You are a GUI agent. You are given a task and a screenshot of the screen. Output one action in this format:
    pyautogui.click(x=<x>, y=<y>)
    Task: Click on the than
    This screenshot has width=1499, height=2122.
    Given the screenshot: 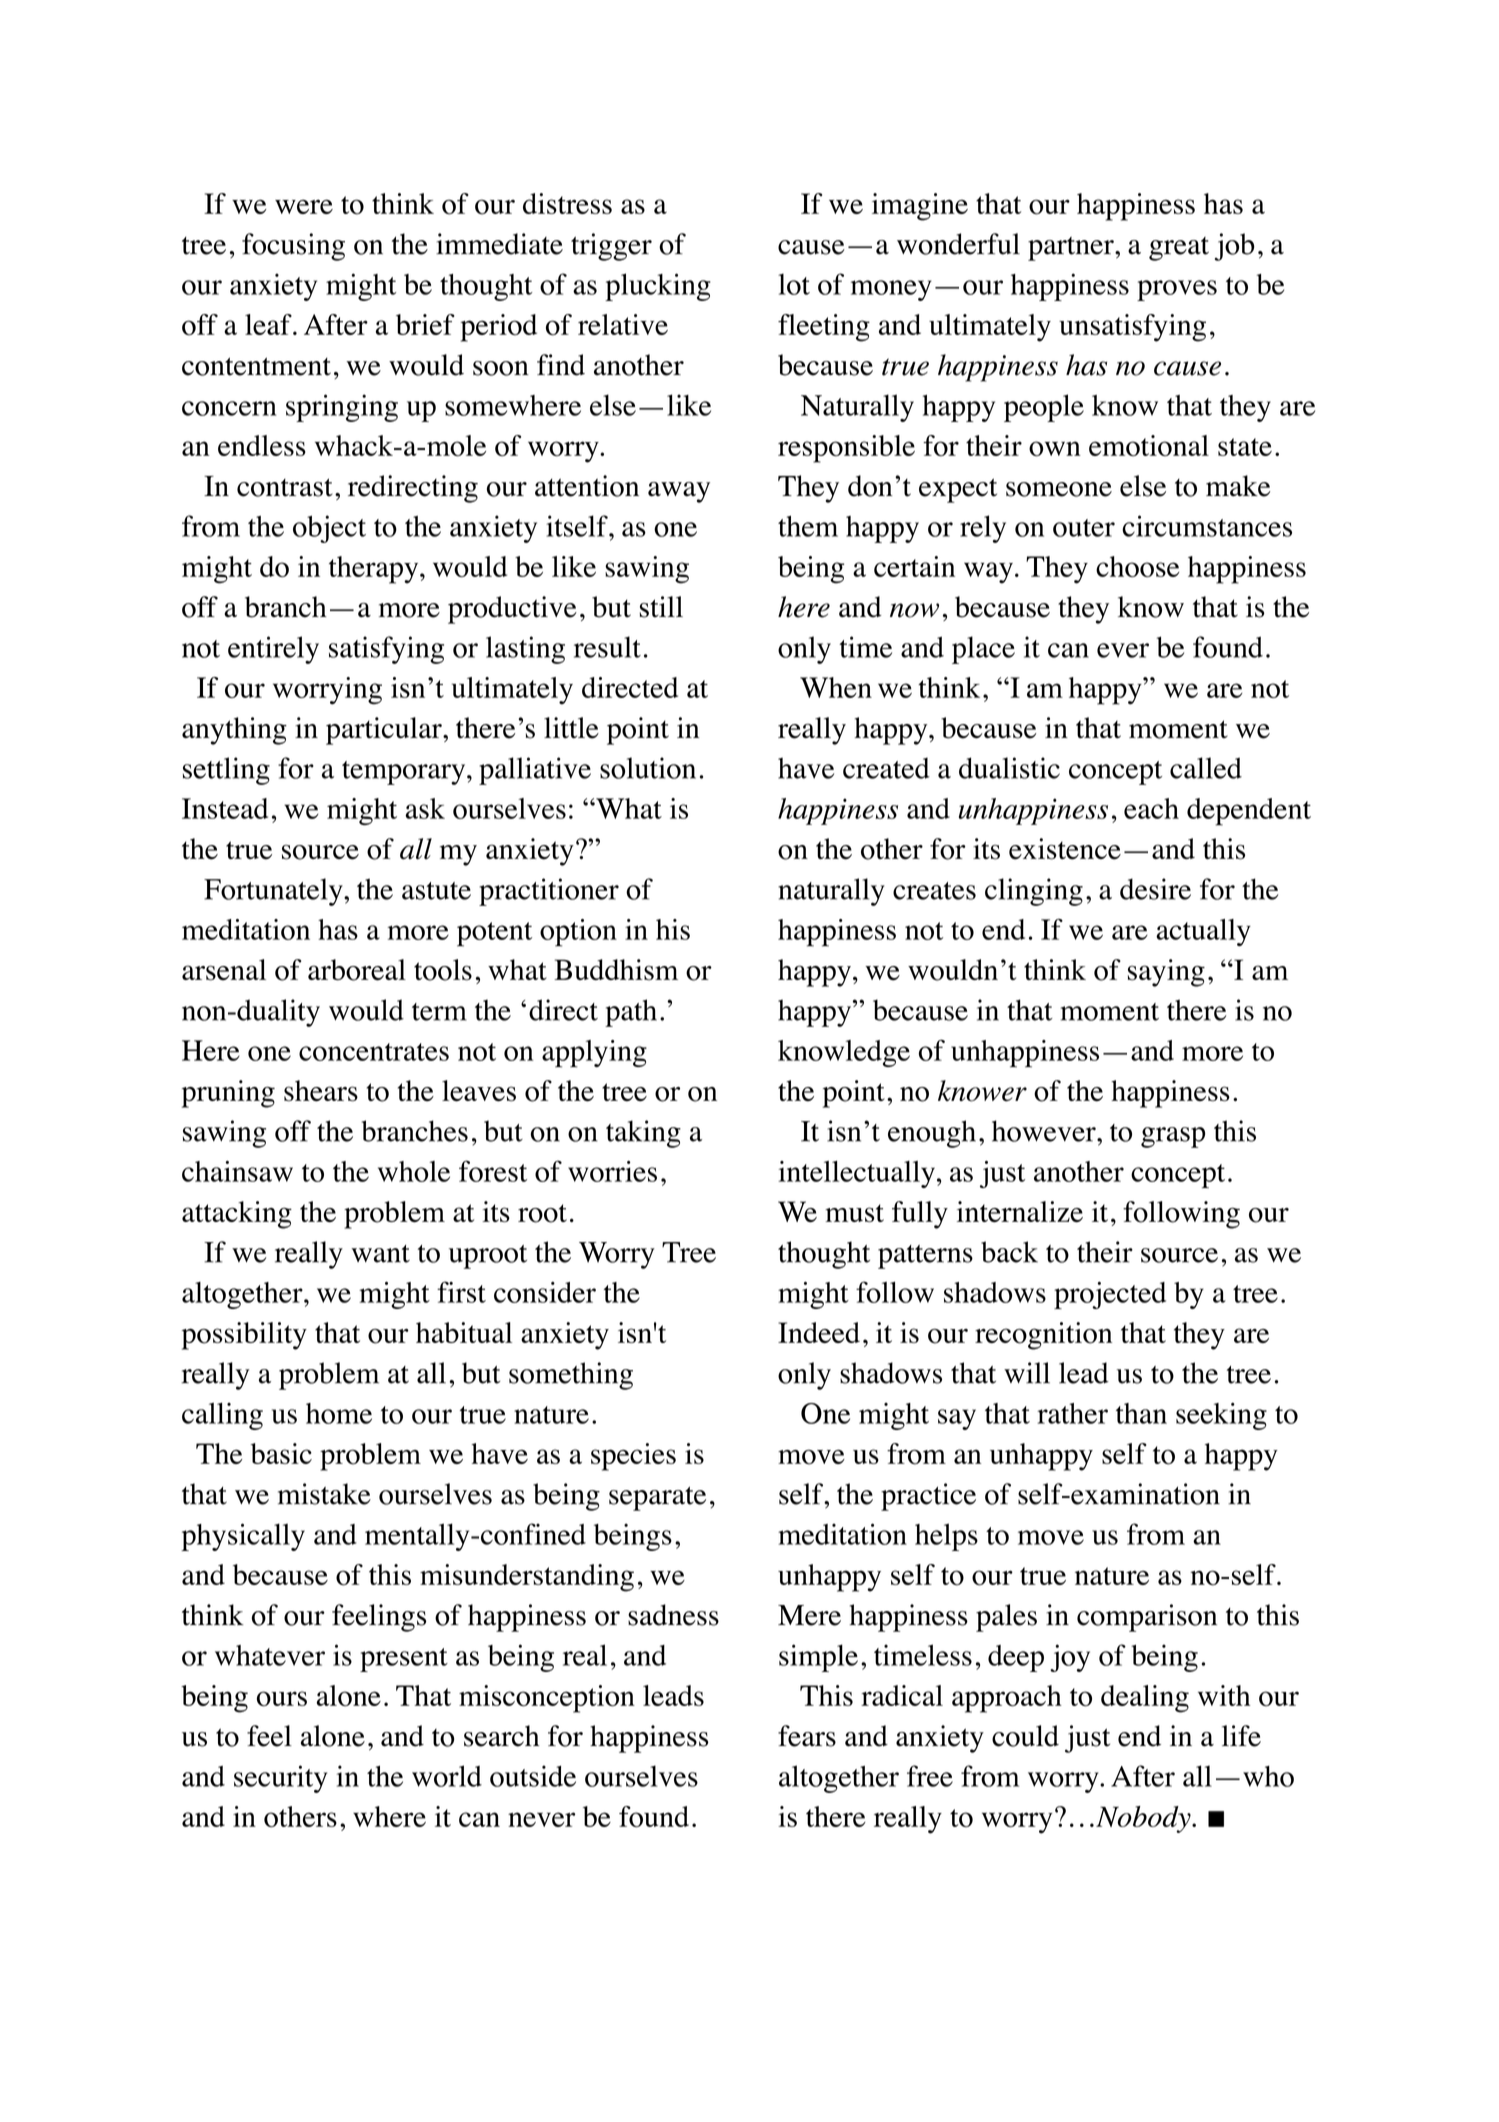 What is the action you would take?
    pyautogui.click(x=1141, y=1413)
